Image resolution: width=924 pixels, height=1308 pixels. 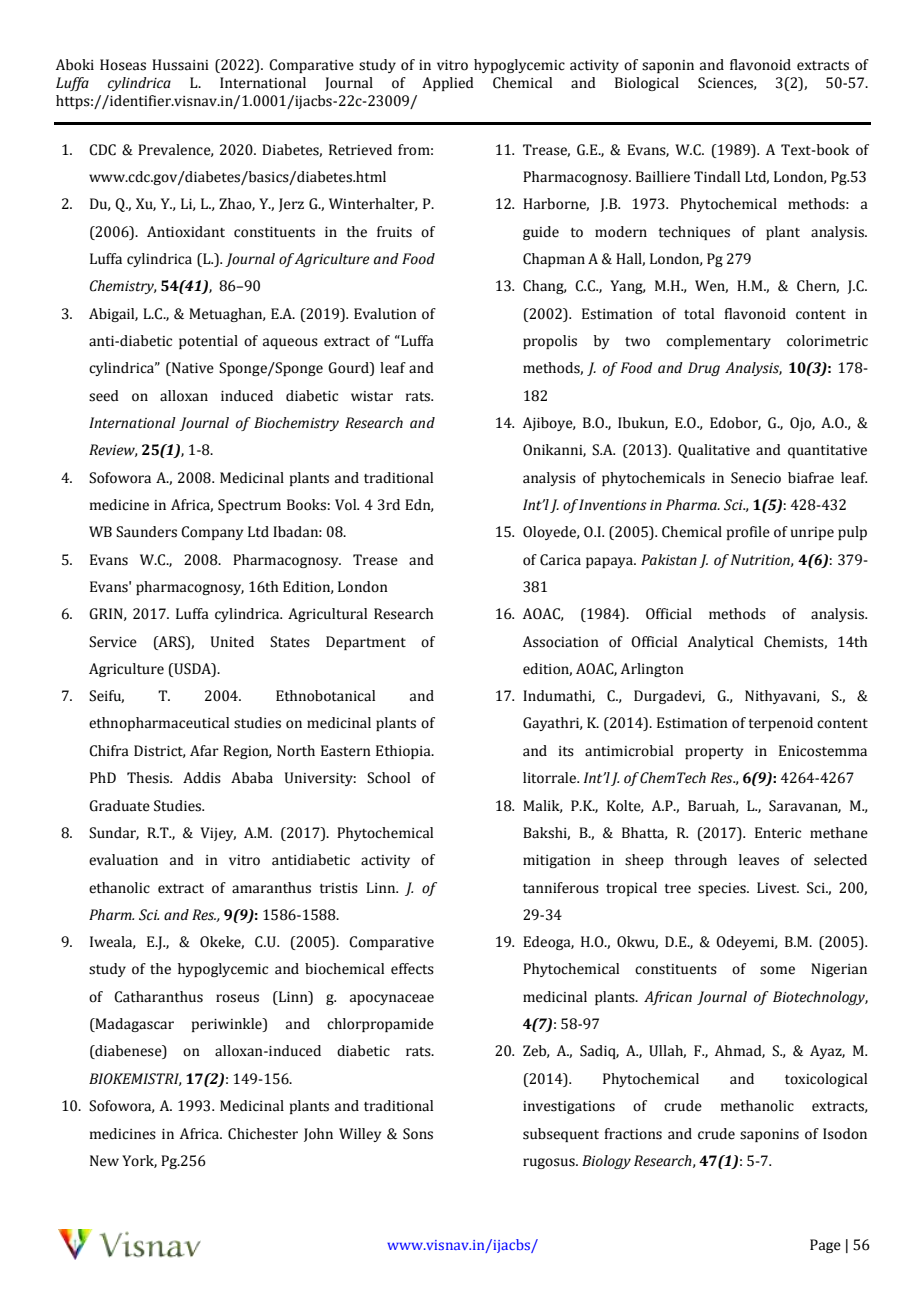 What do you see at coordinates (825, 1246) in the image?
I see `Page` at bounding box center [825, 1246].
